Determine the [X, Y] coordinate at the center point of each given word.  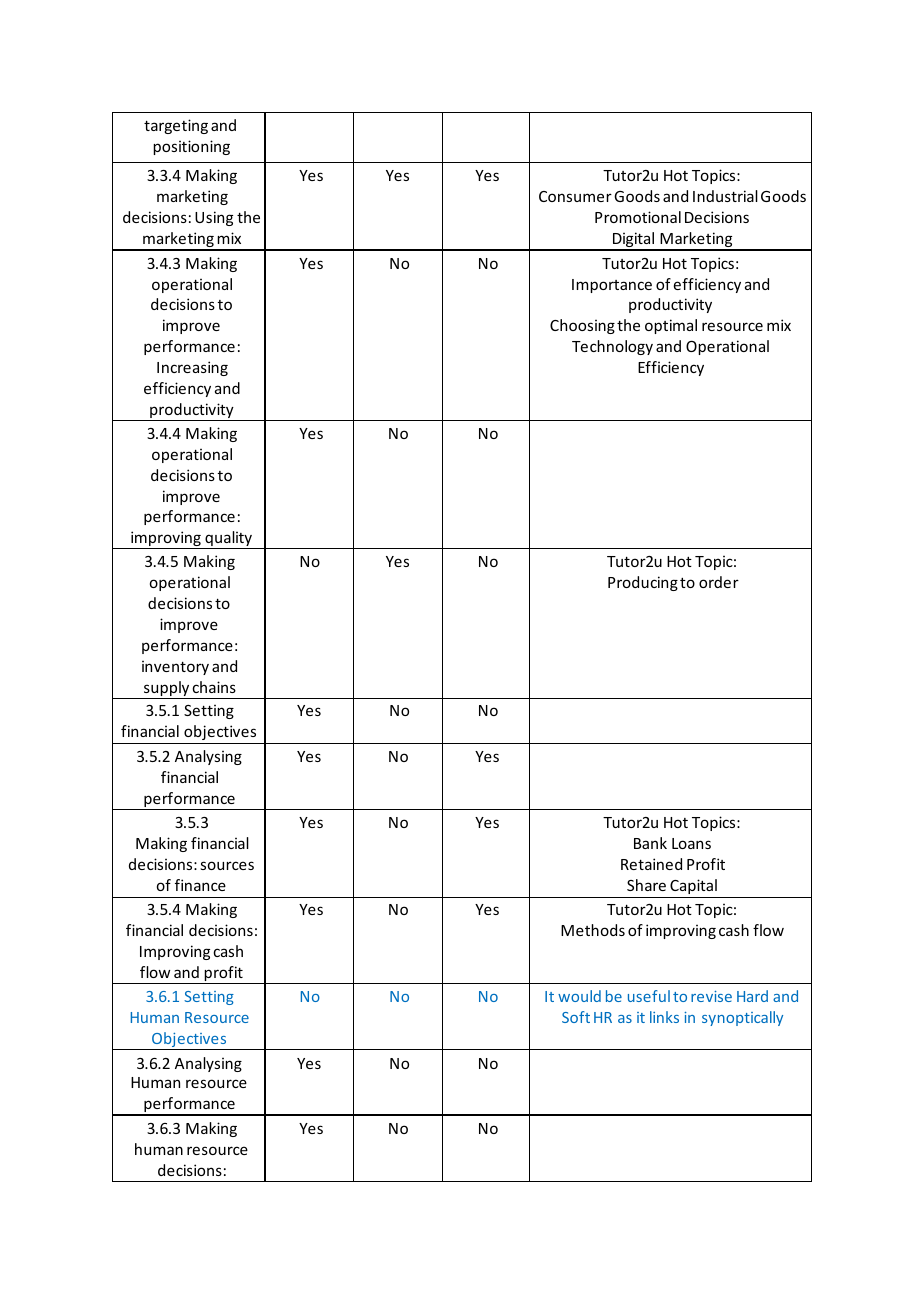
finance [200, 885]
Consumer [575, 196]
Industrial [725, 196]
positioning [191, 147]
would [579, 996]
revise [711, 996]
